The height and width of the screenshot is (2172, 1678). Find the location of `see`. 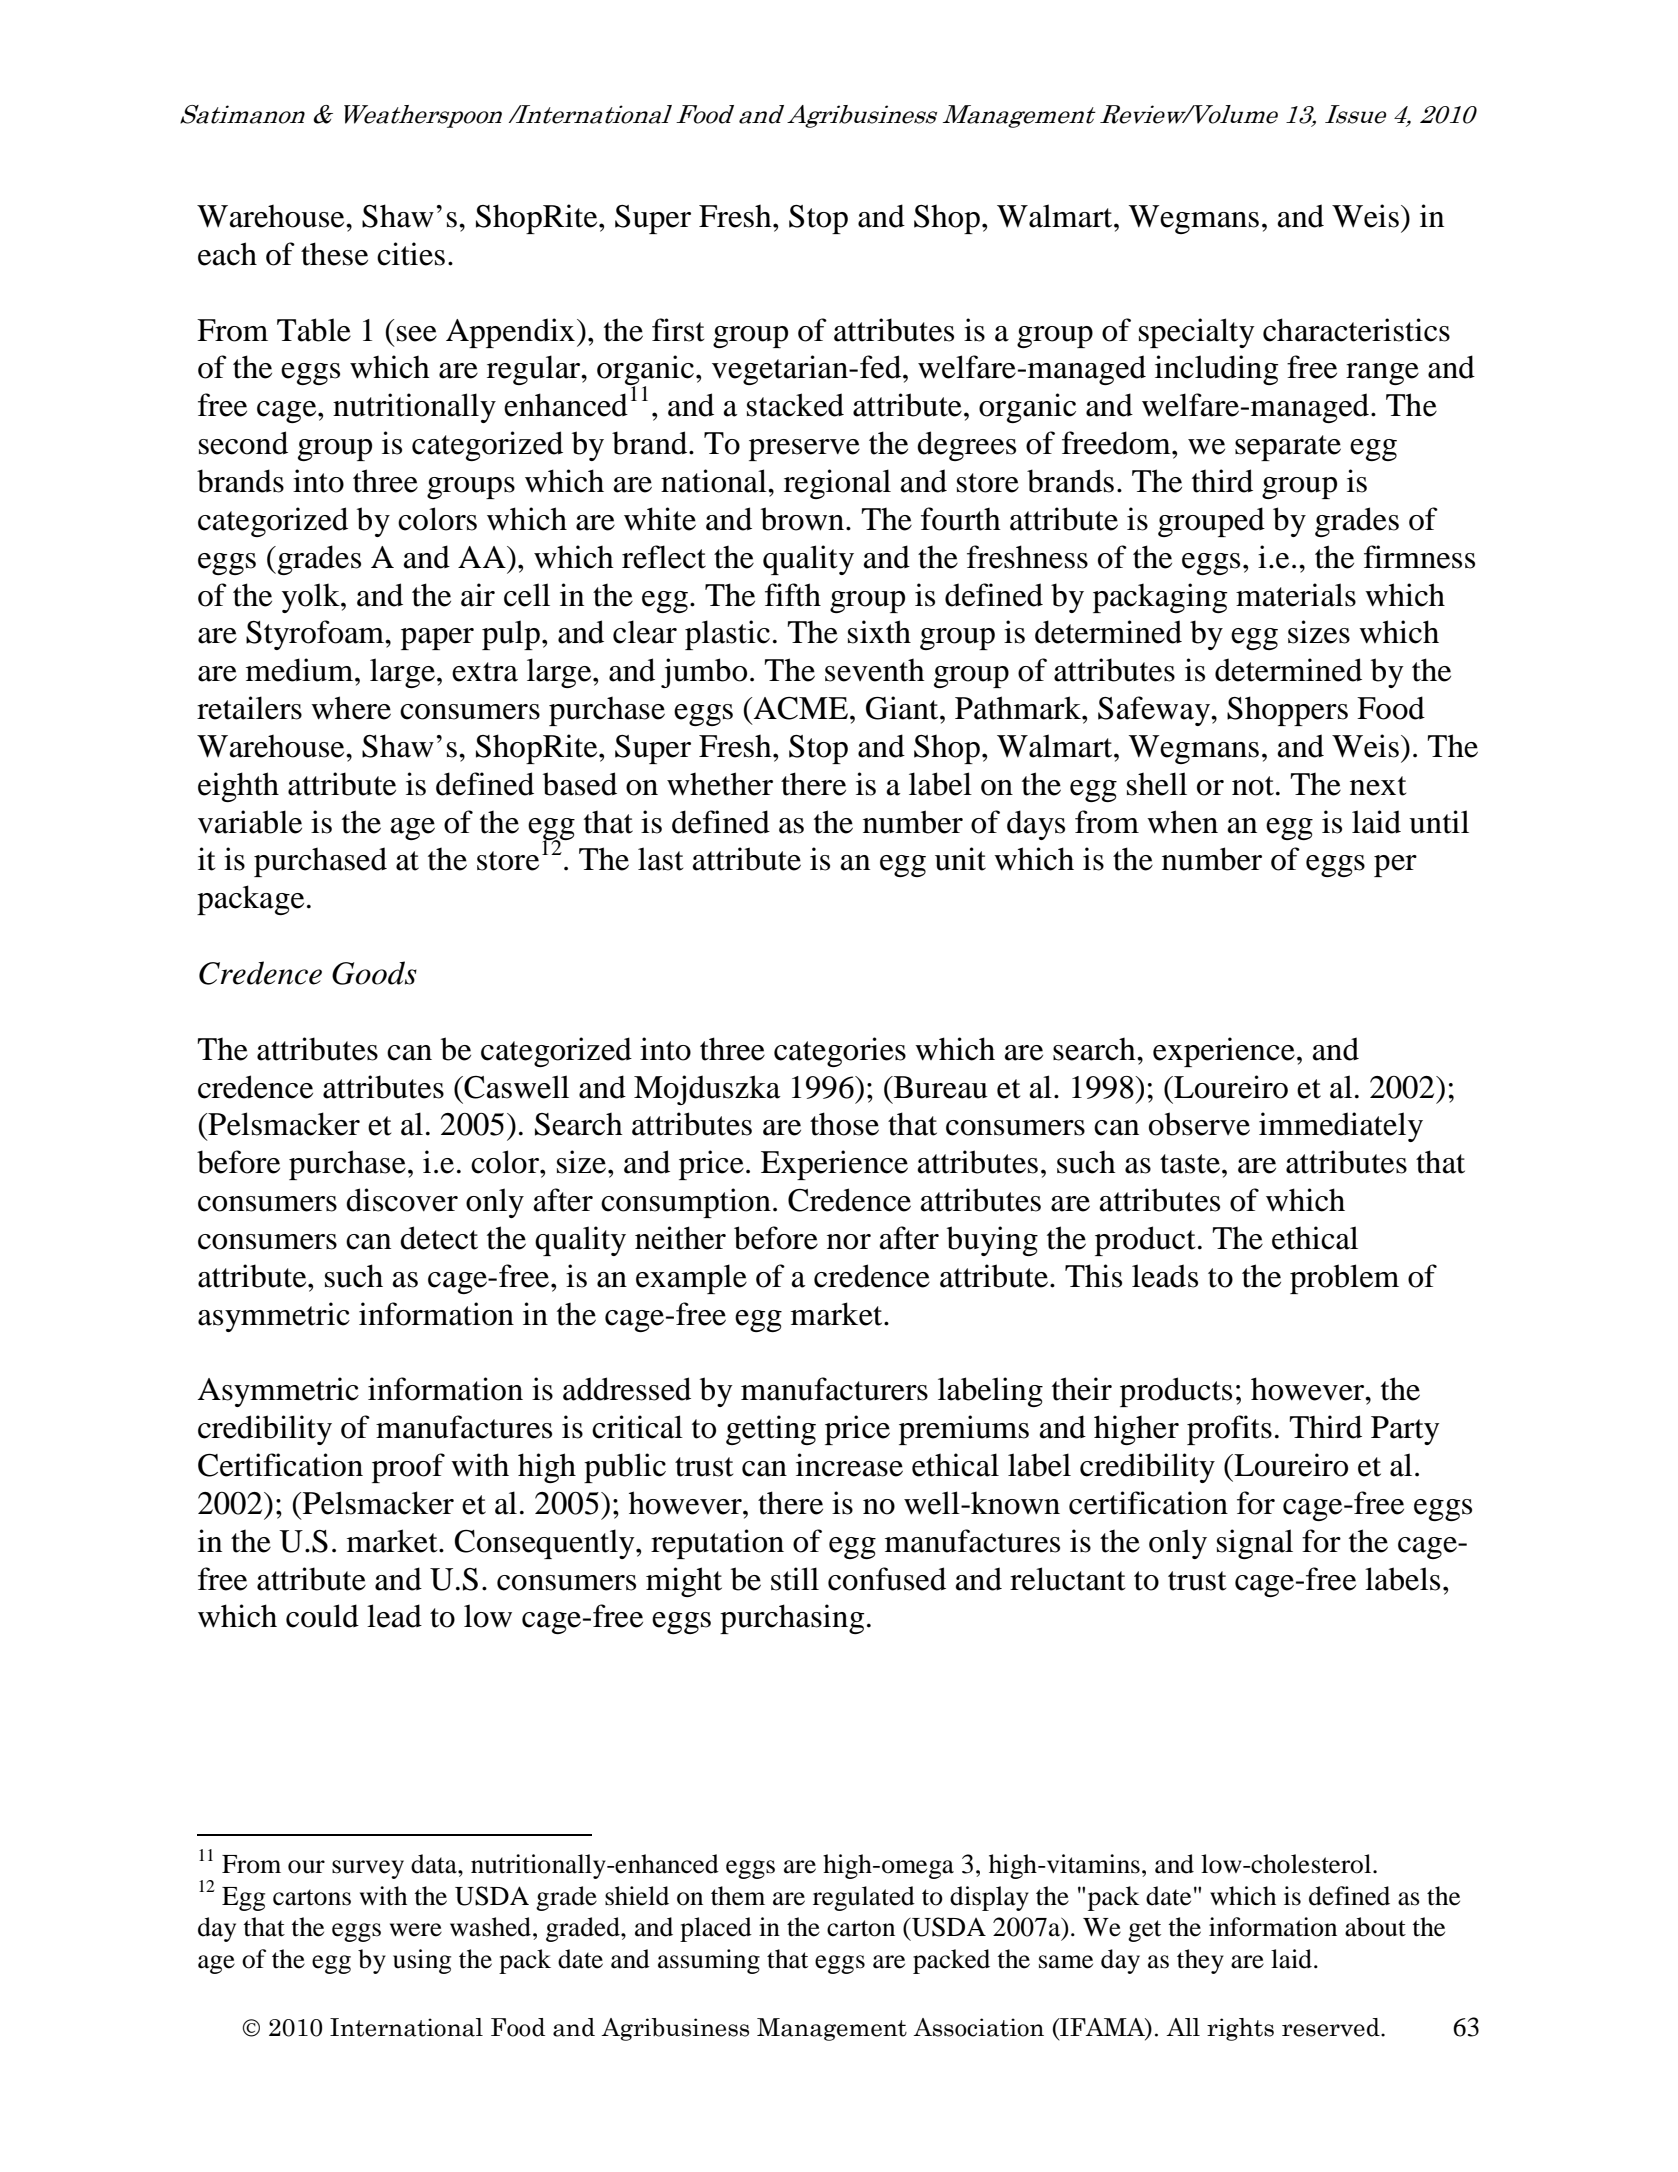

see is located at coordinates (417, 334).
